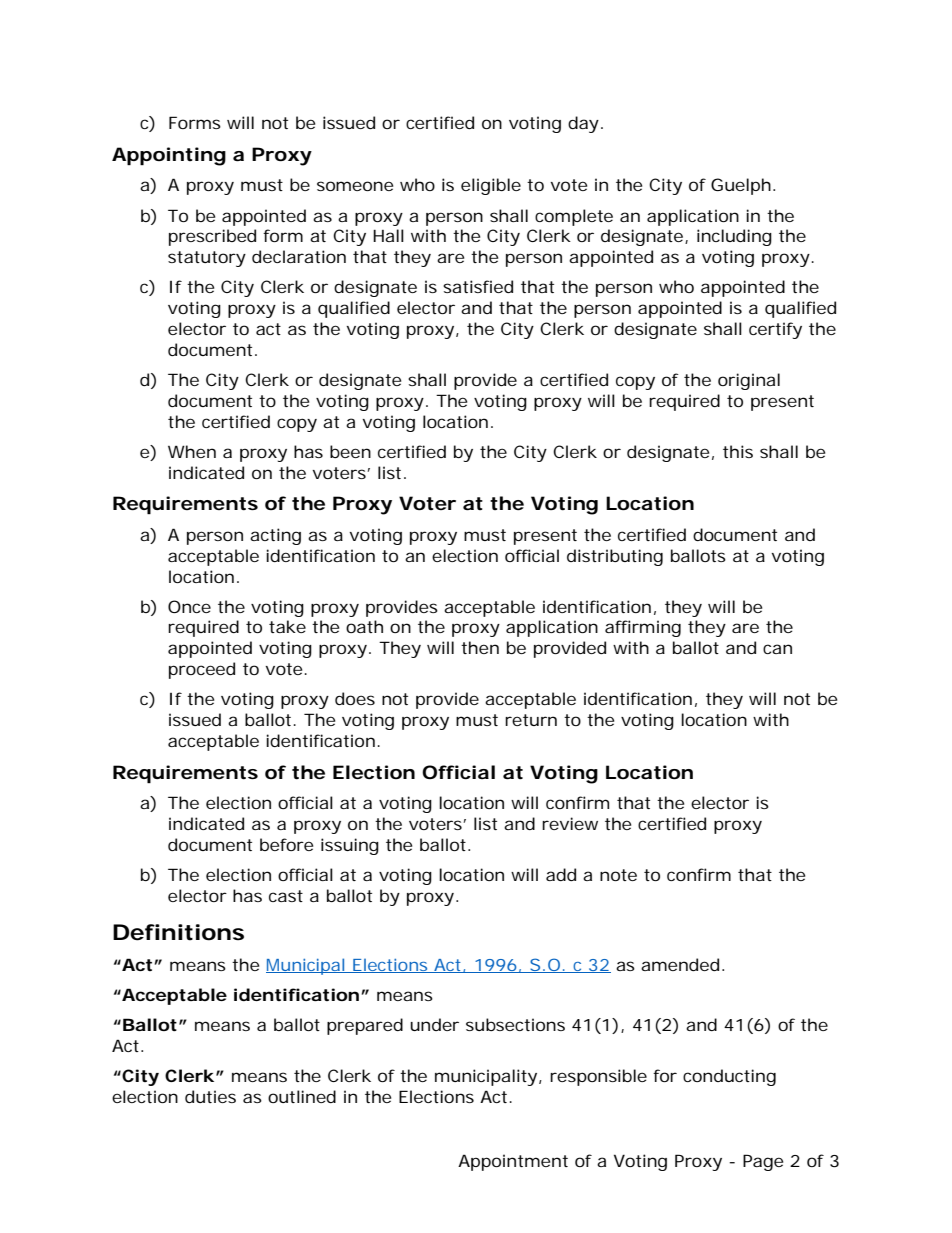  I want to click on review, so click(570, 823).
